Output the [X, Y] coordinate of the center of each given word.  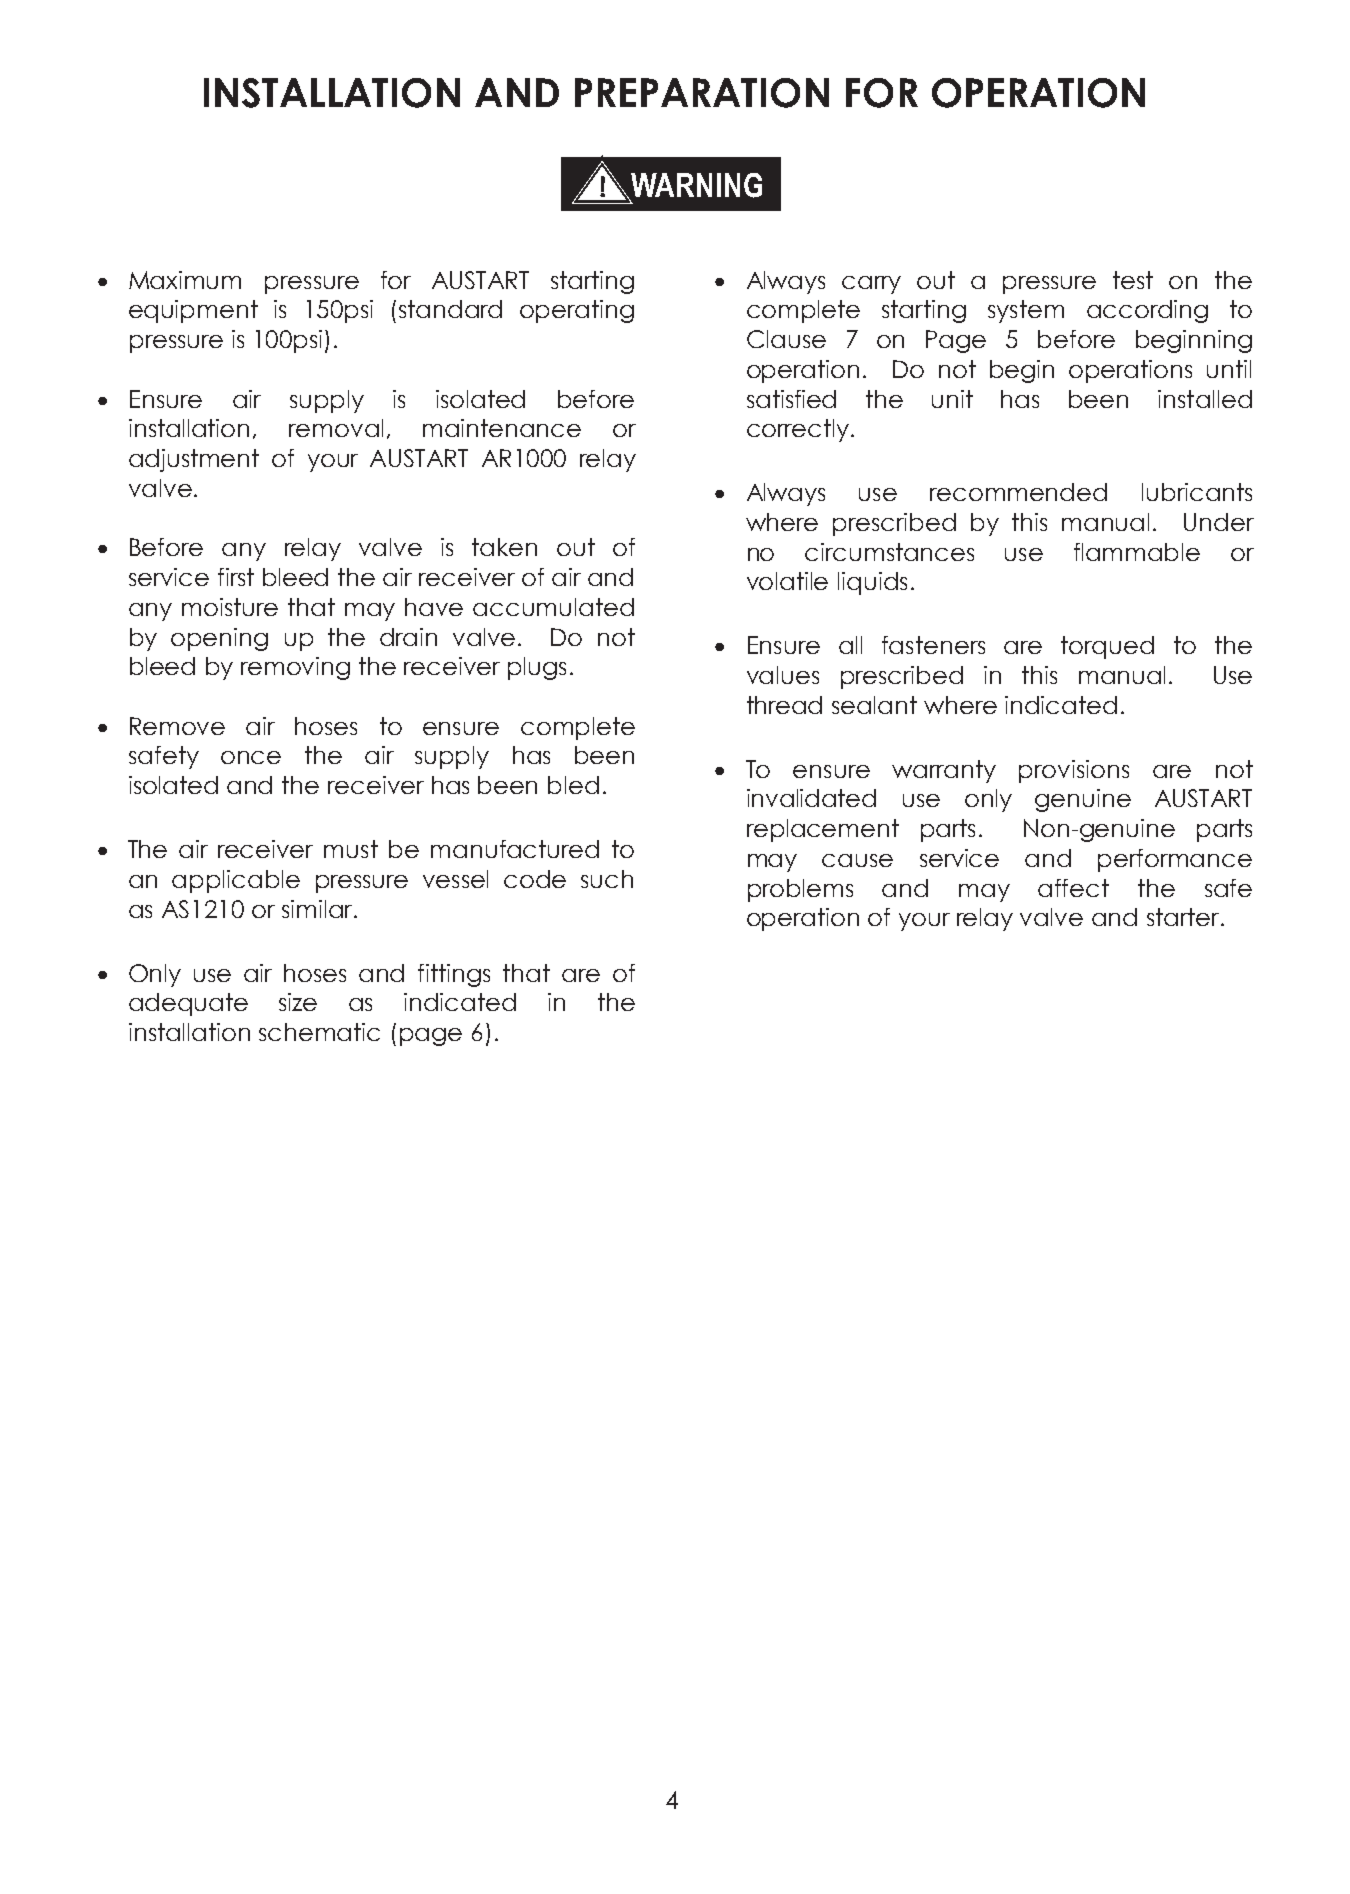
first [236, 577]
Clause [786, 339]
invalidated [811, 798]
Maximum [185, 280]
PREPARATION [702, 93]
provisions [1074, 771]
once [251, 757]
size [298, 1002]
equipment [193, 311]
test [1133, 280]
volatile [787, 581]
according [1147, 311]
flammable [1137, 552]
